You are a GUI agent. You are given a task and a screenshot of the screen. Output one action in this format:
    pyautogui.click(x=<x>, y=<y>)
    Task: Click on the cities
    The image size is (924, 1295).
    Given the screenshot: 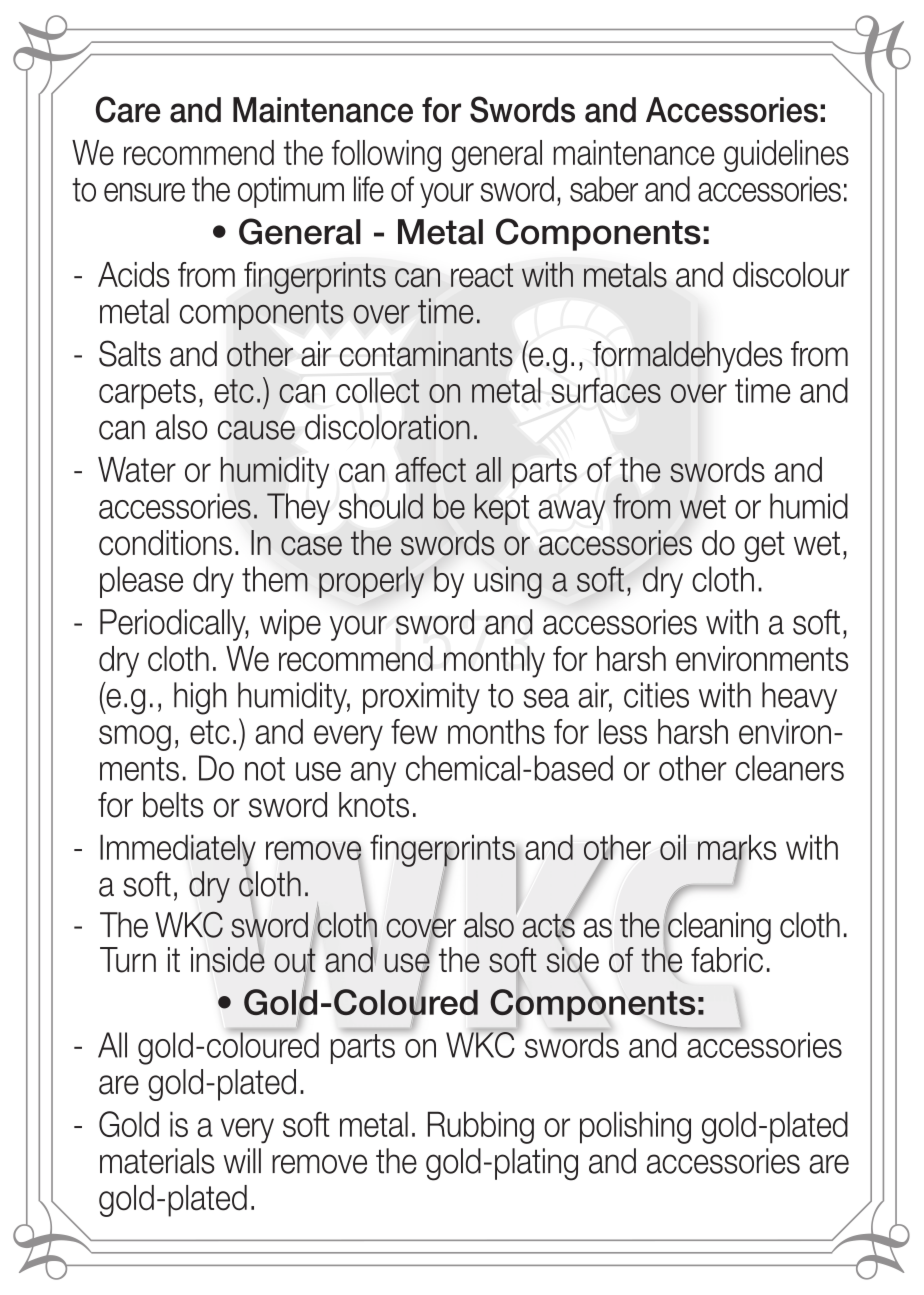 What is the action you would take?
    pyautogui.click(x=656, y=695)
